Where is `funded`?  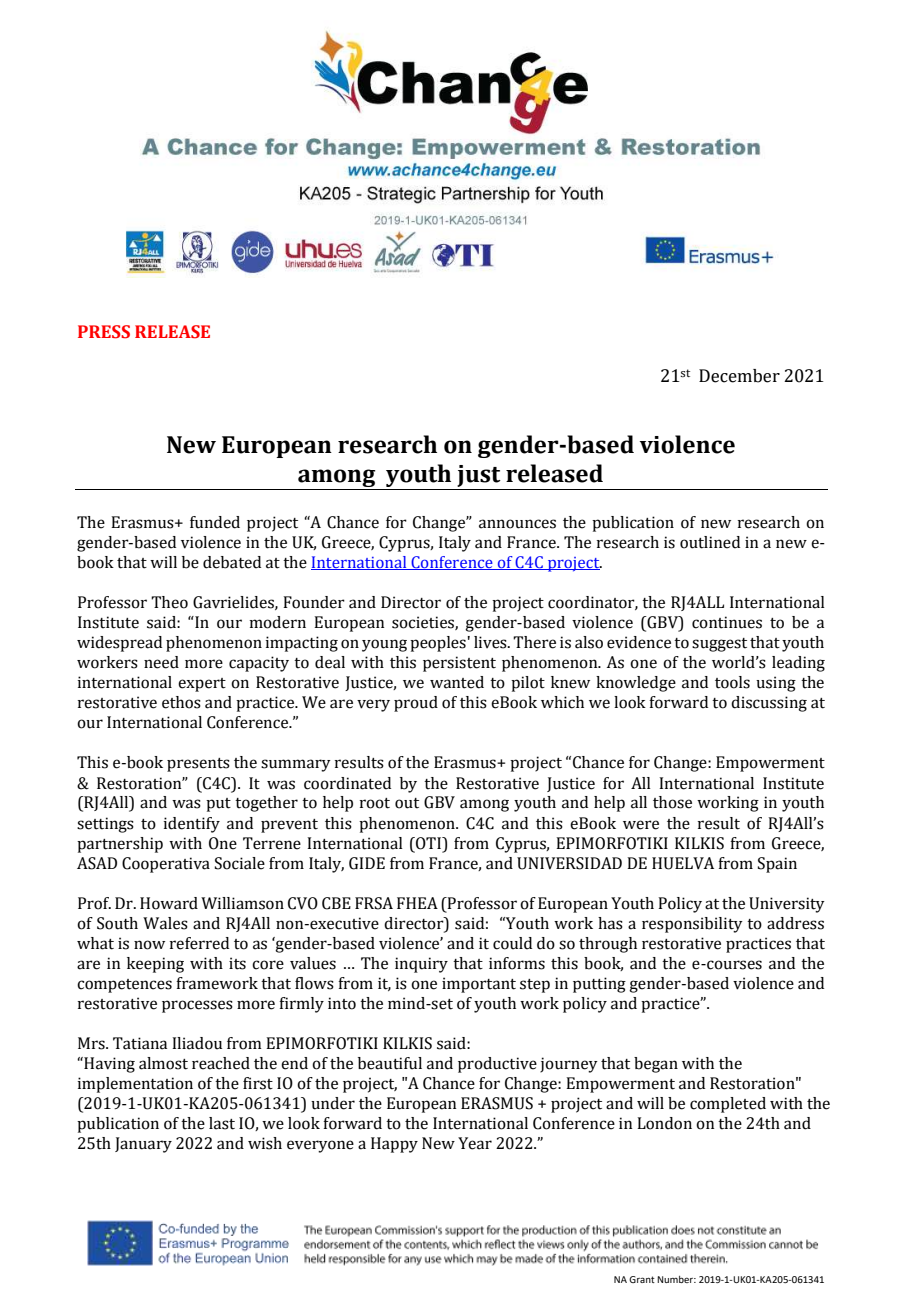
funded is located at coordinates (215, 522).
